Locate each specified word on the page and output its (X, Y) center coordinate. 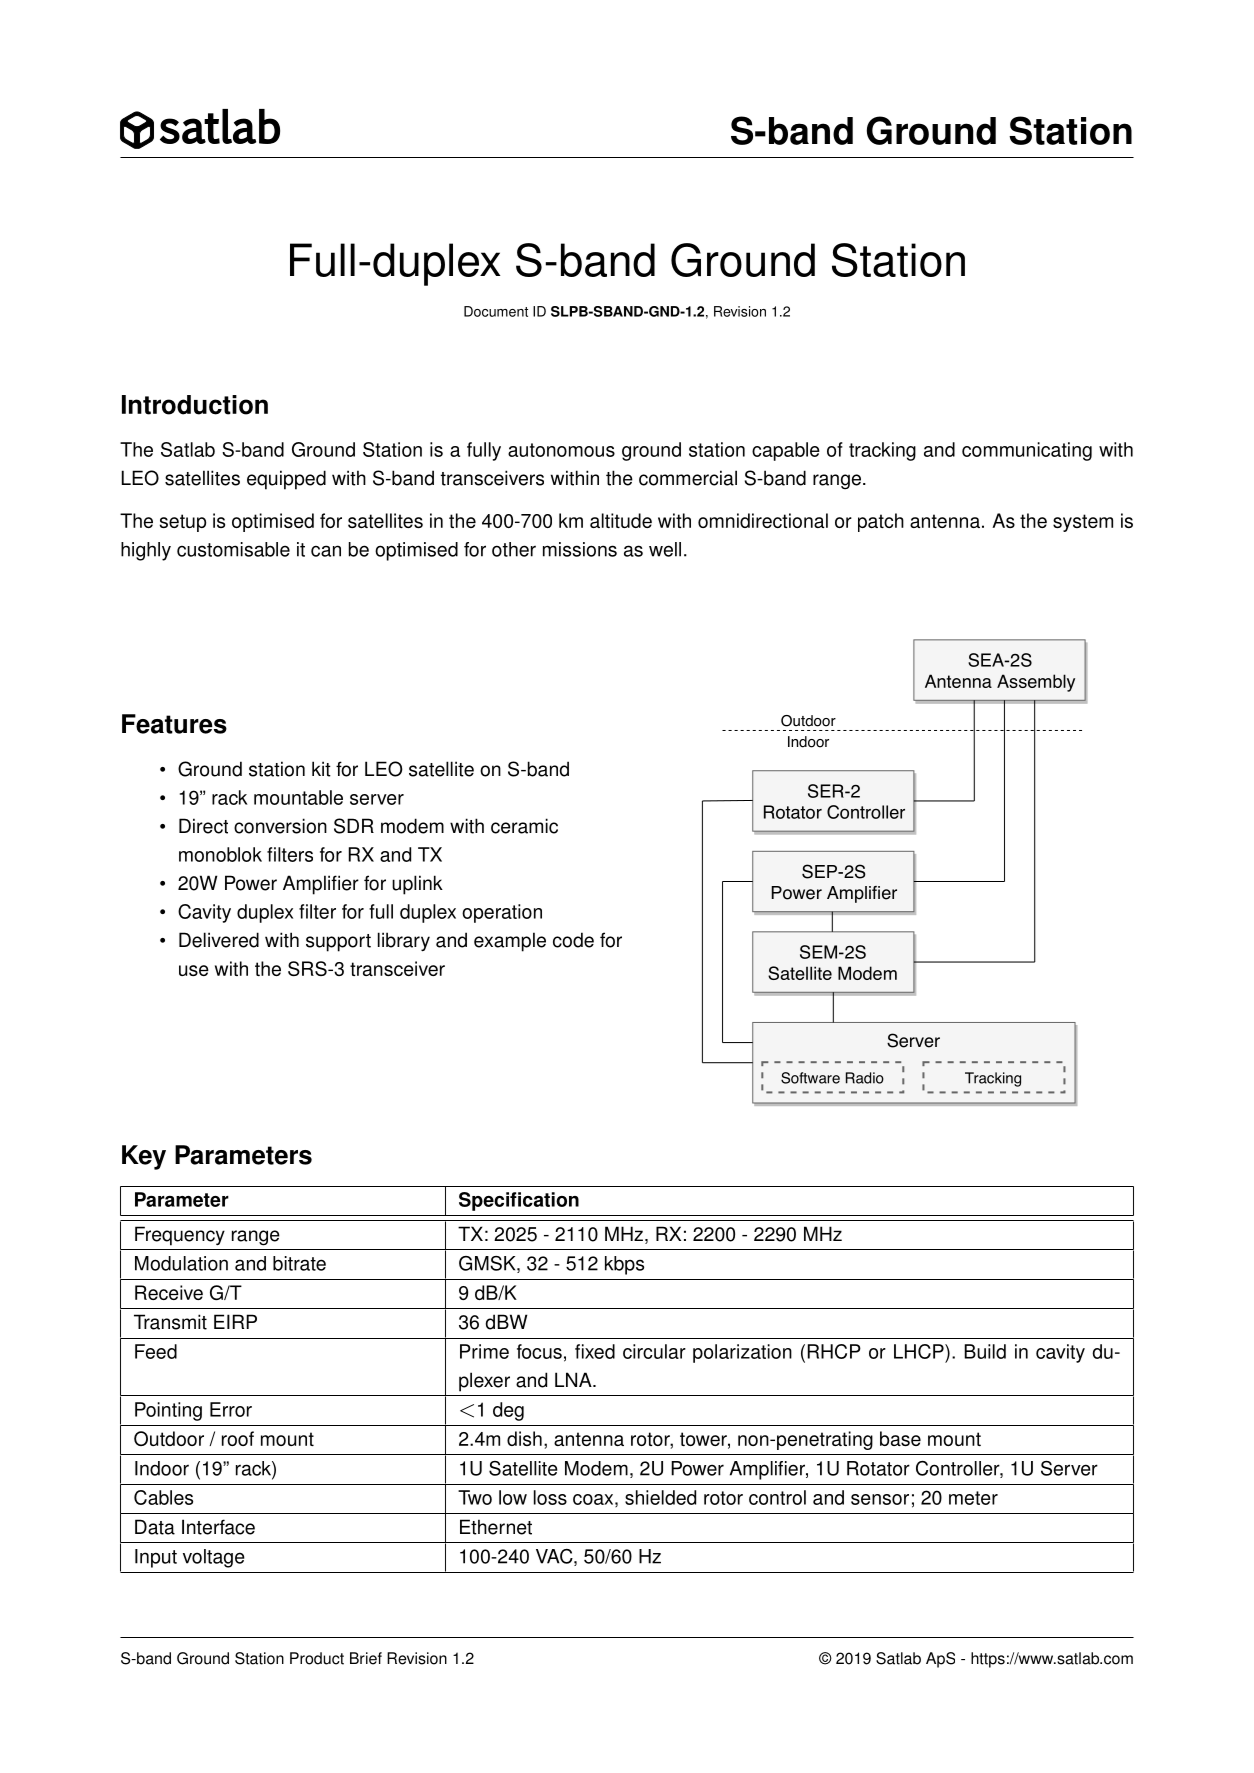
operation (502, 913)
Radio (865, 1078)
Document (496, 311)
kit (321, 769)
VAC (555, 1557)
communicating (1027, 451)
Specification (519, 1201)
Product (317, 1658)
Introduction (195, 405)
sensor (880, 1499)
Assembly (1036, 683)
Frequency (180, 1236)
